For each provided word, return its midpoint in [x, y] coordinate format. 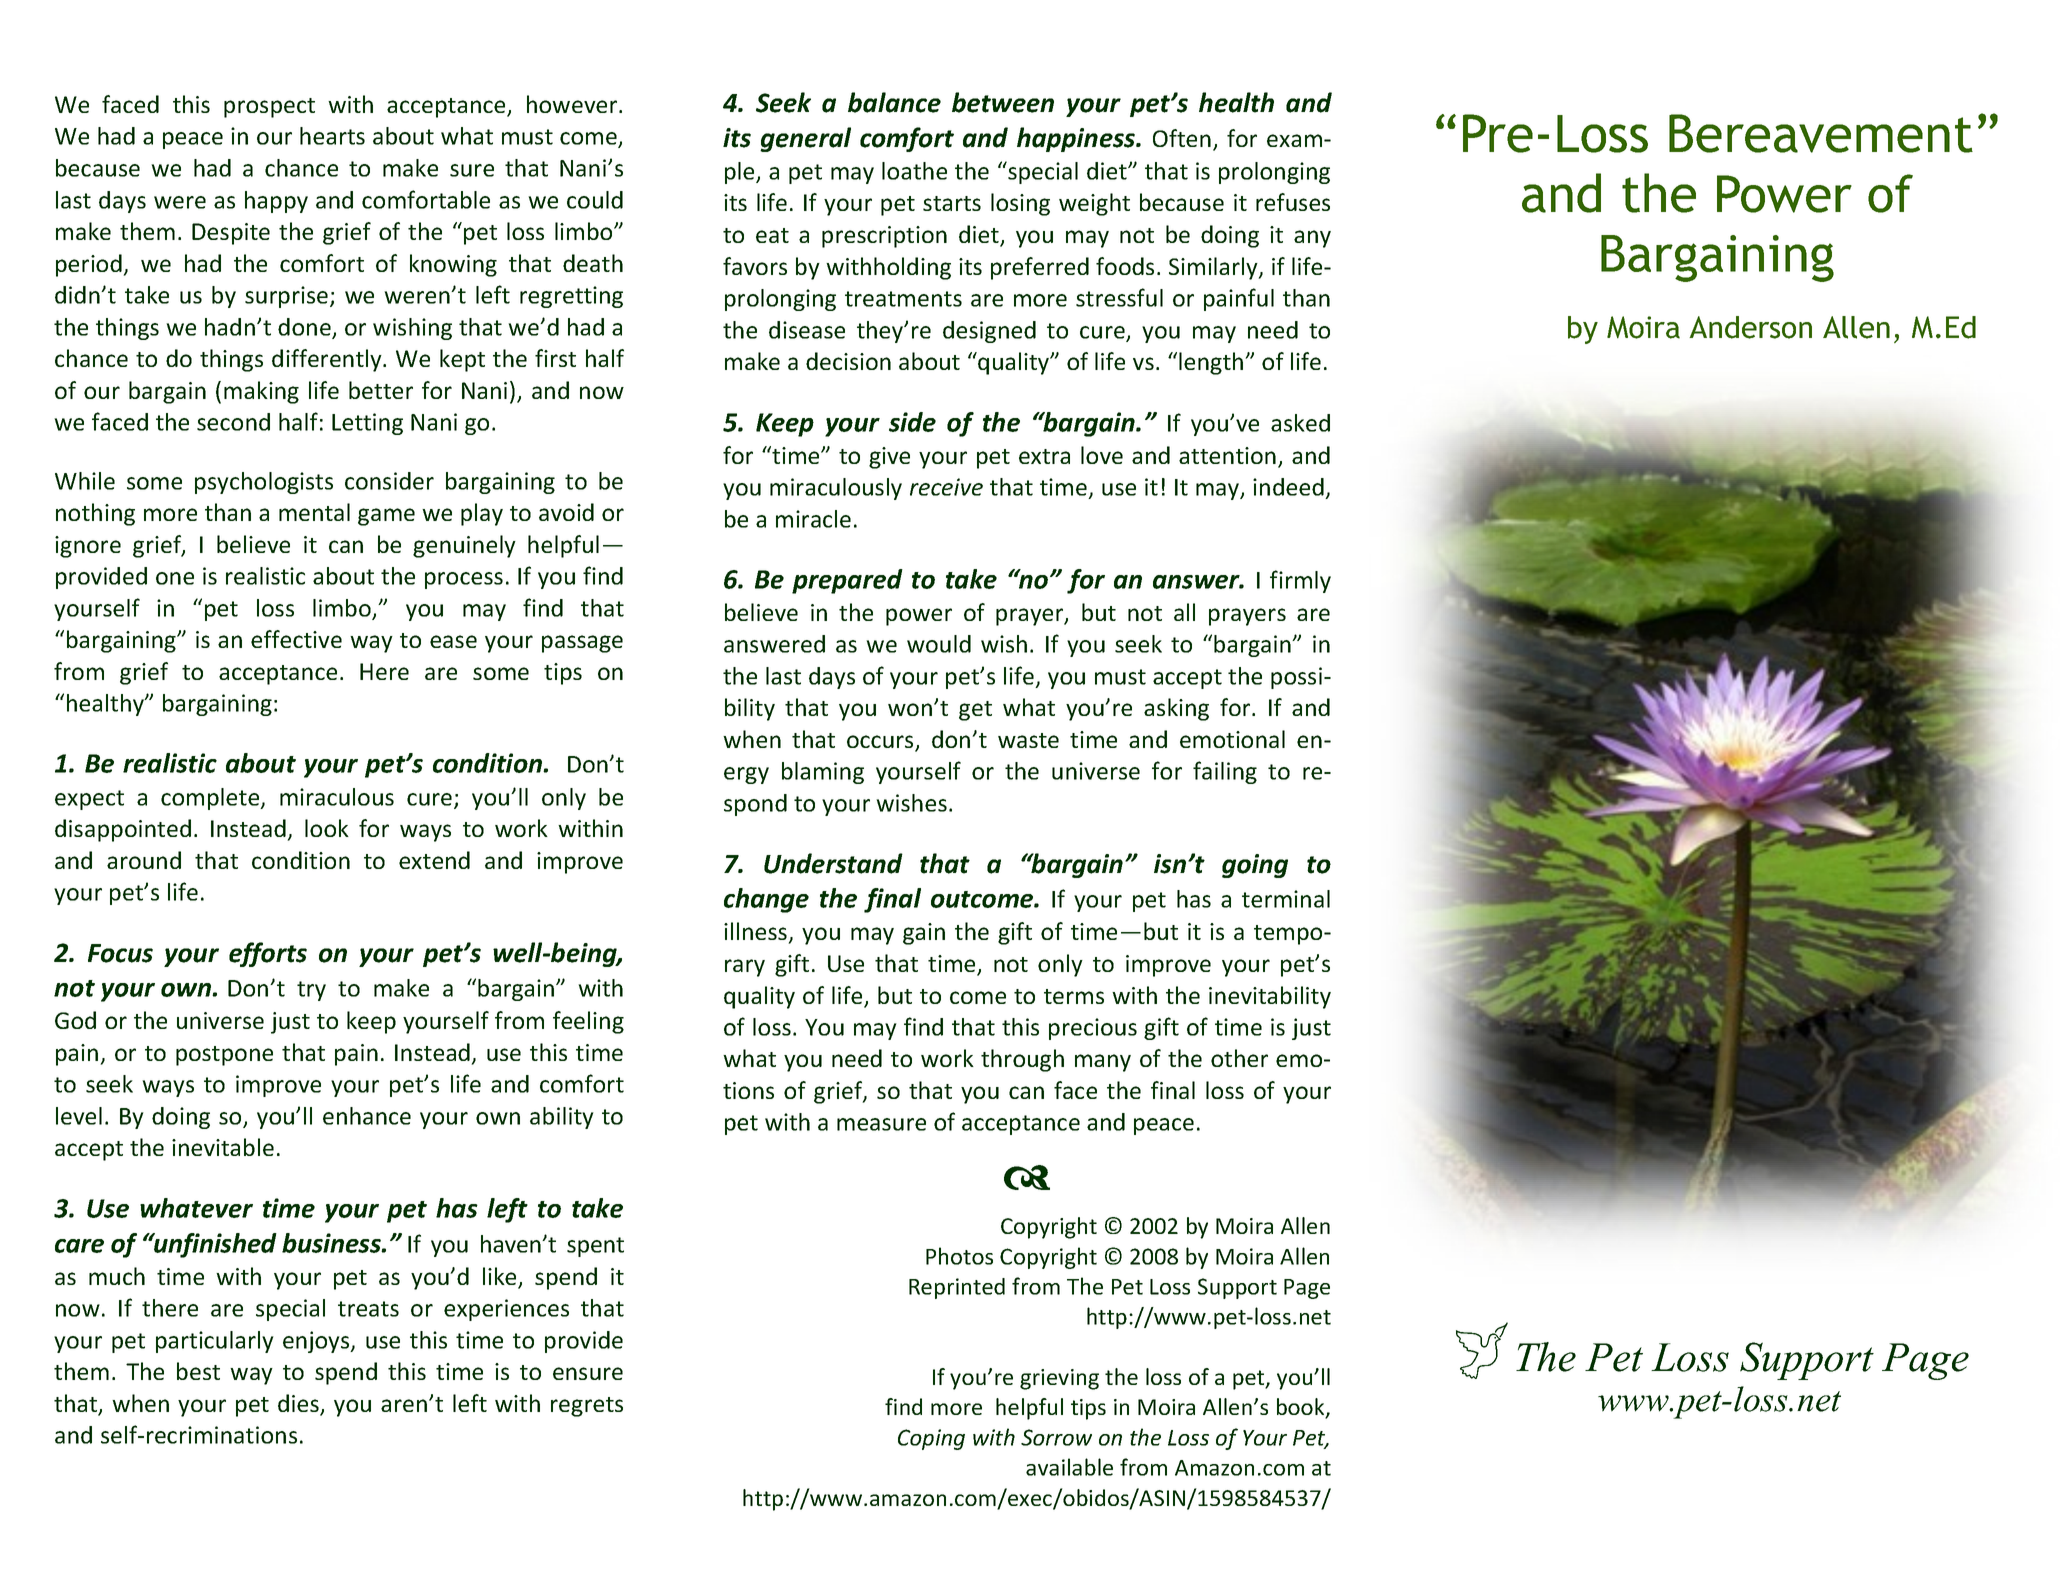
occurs [881, 743]
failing [1225, 772]
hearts [332, 136]
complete [211, 799]
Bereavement [1821, 133]
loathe [914, 171]
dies [299, 1404]
